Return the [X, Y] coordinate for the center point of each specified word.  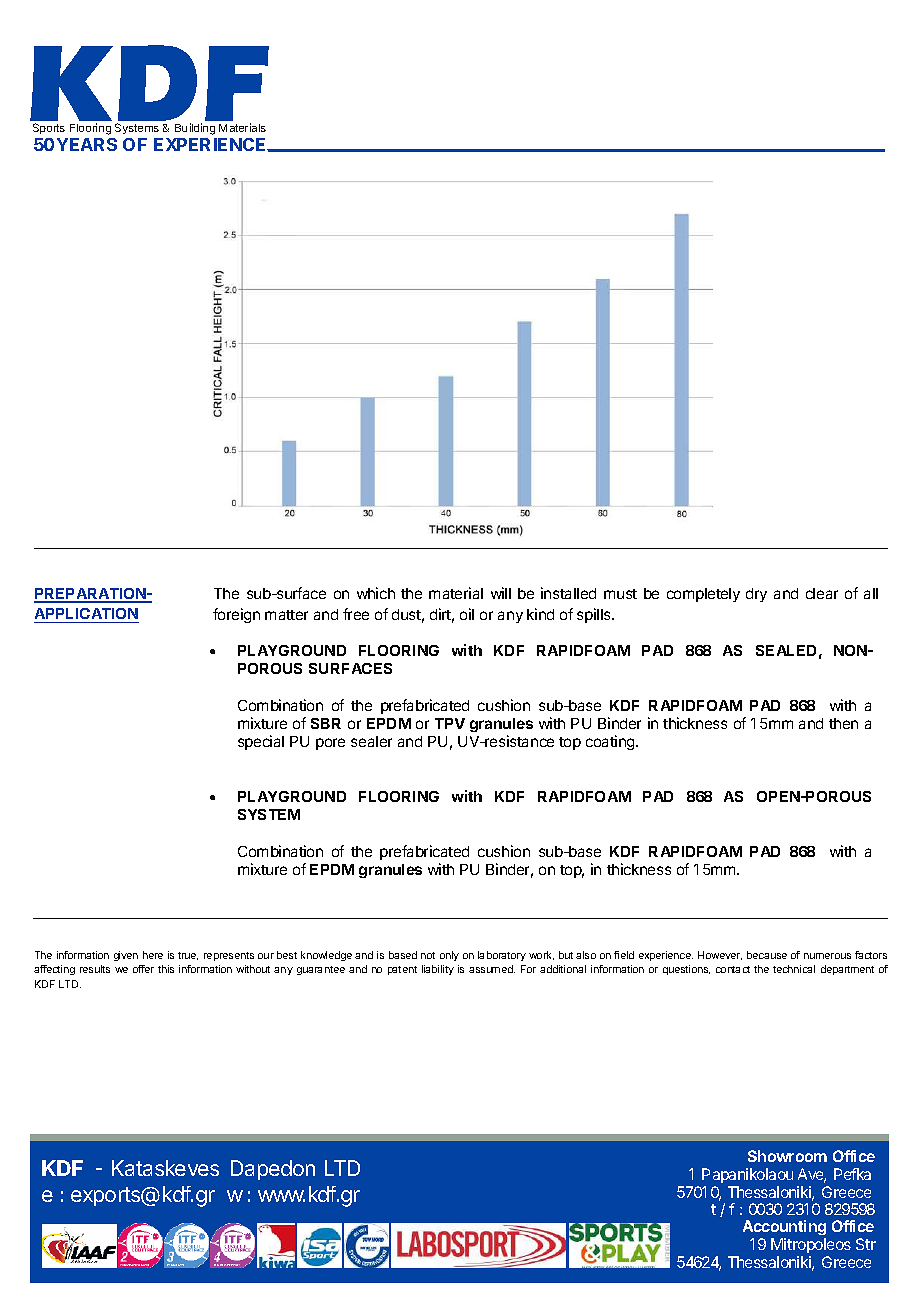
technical [794, 969]
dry [756, 595]
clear [822, 593]
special [261, 742]
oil [467, 614]
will [501, 593]
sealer [371, 741]
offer [143, 969]
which [376, 593]
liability [438, 970]
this [166, 969]
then [843, 723]
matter [286, 615]
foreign [236, 615]
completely [703, 595]
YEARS [87, 144]
